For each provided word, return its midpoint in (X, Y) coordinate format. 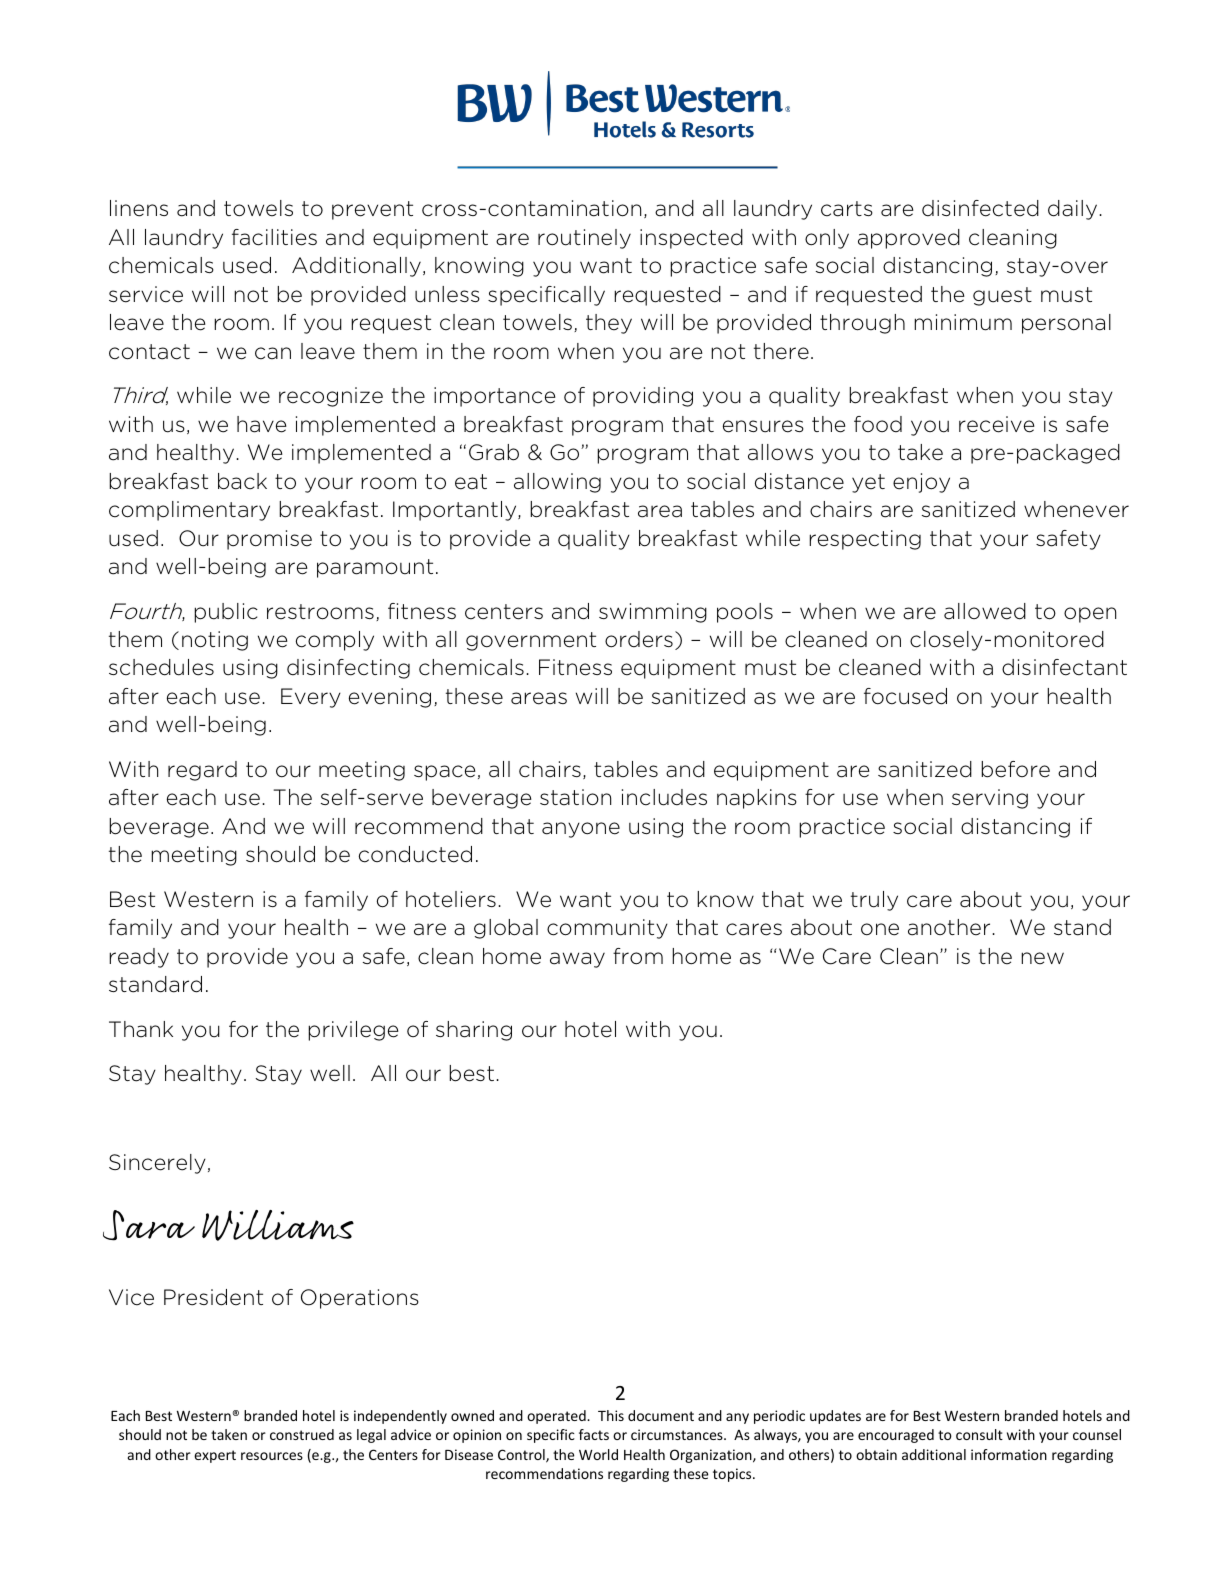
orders (639, 639)
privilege (353, 1031)
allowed (985, 611)
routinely (584, 239)
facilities (274, 237)
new (1042, 958)
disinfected (980, 208)
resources (272, 1456)
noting (215, 641)
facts (594, 1434)
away (577, 960)
